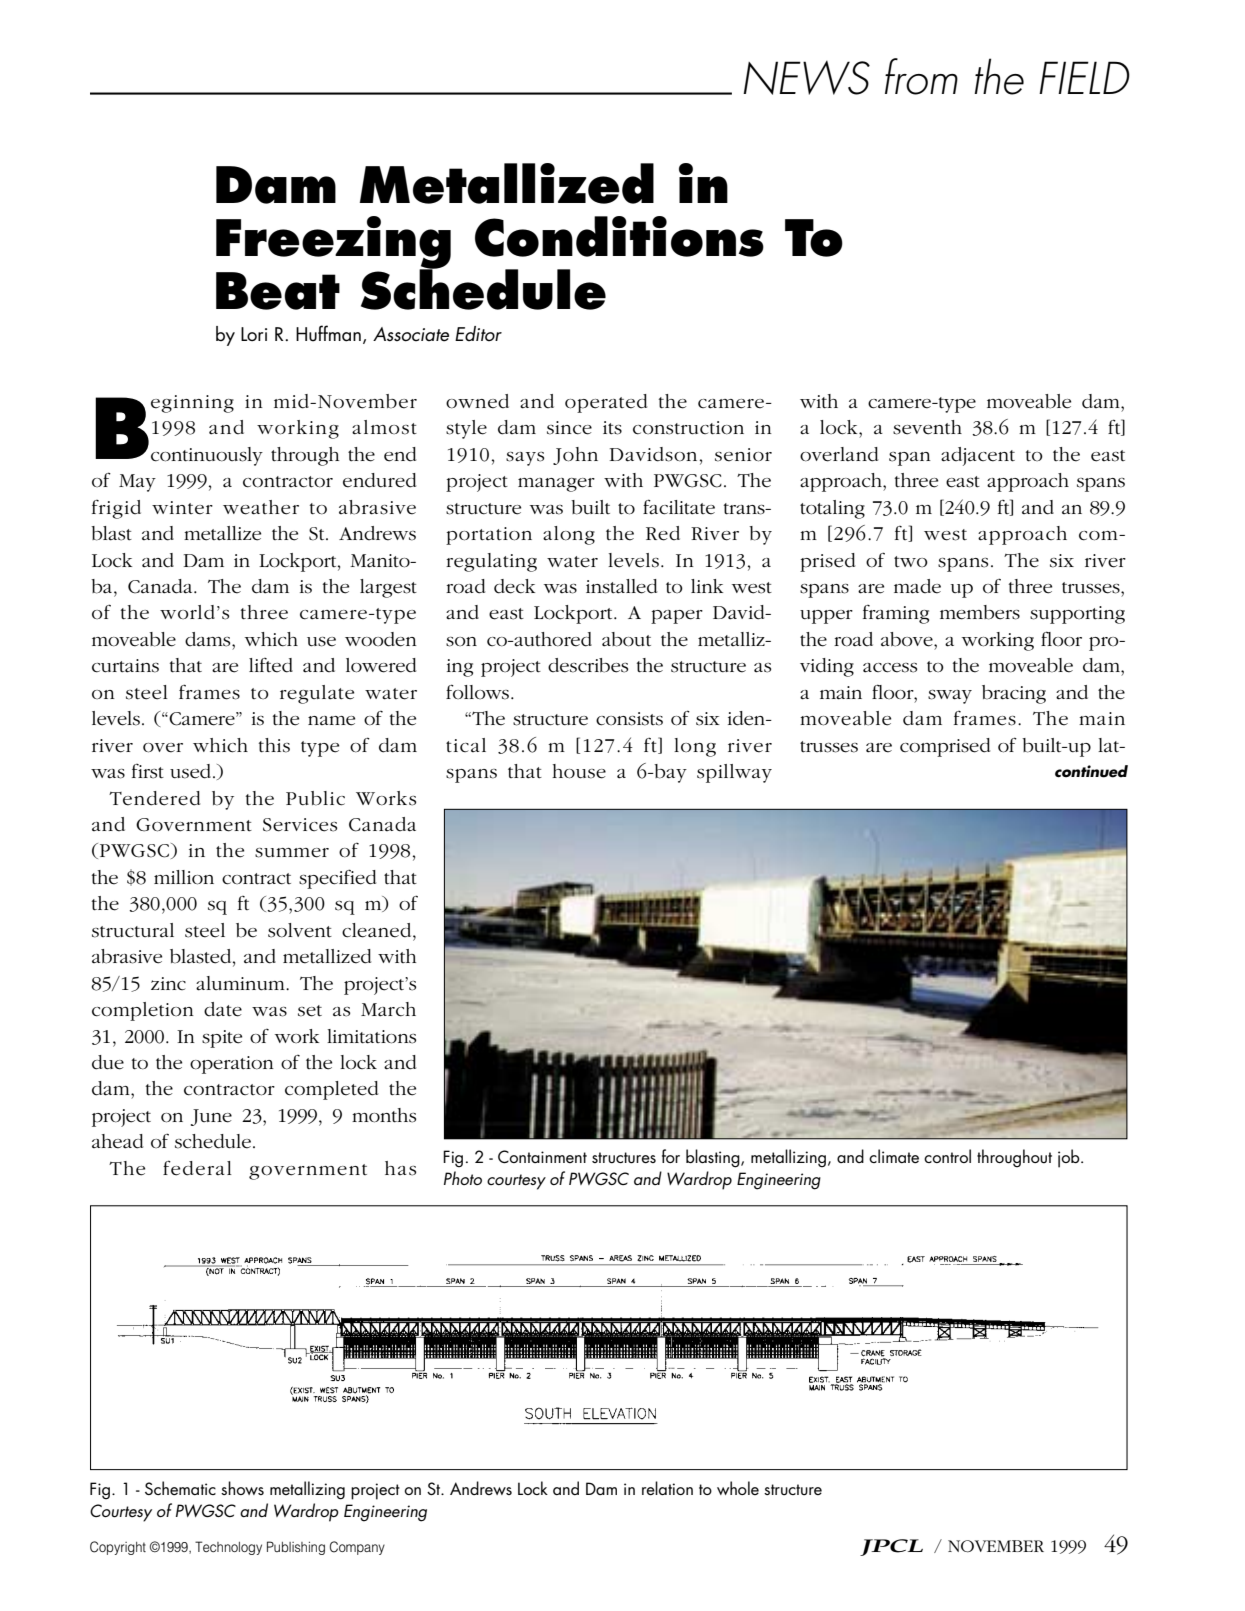 The width and height of the document is (1245, 1611). Describe the element at coordinates (197, 1168) in the document. I see `federal` at that location.
